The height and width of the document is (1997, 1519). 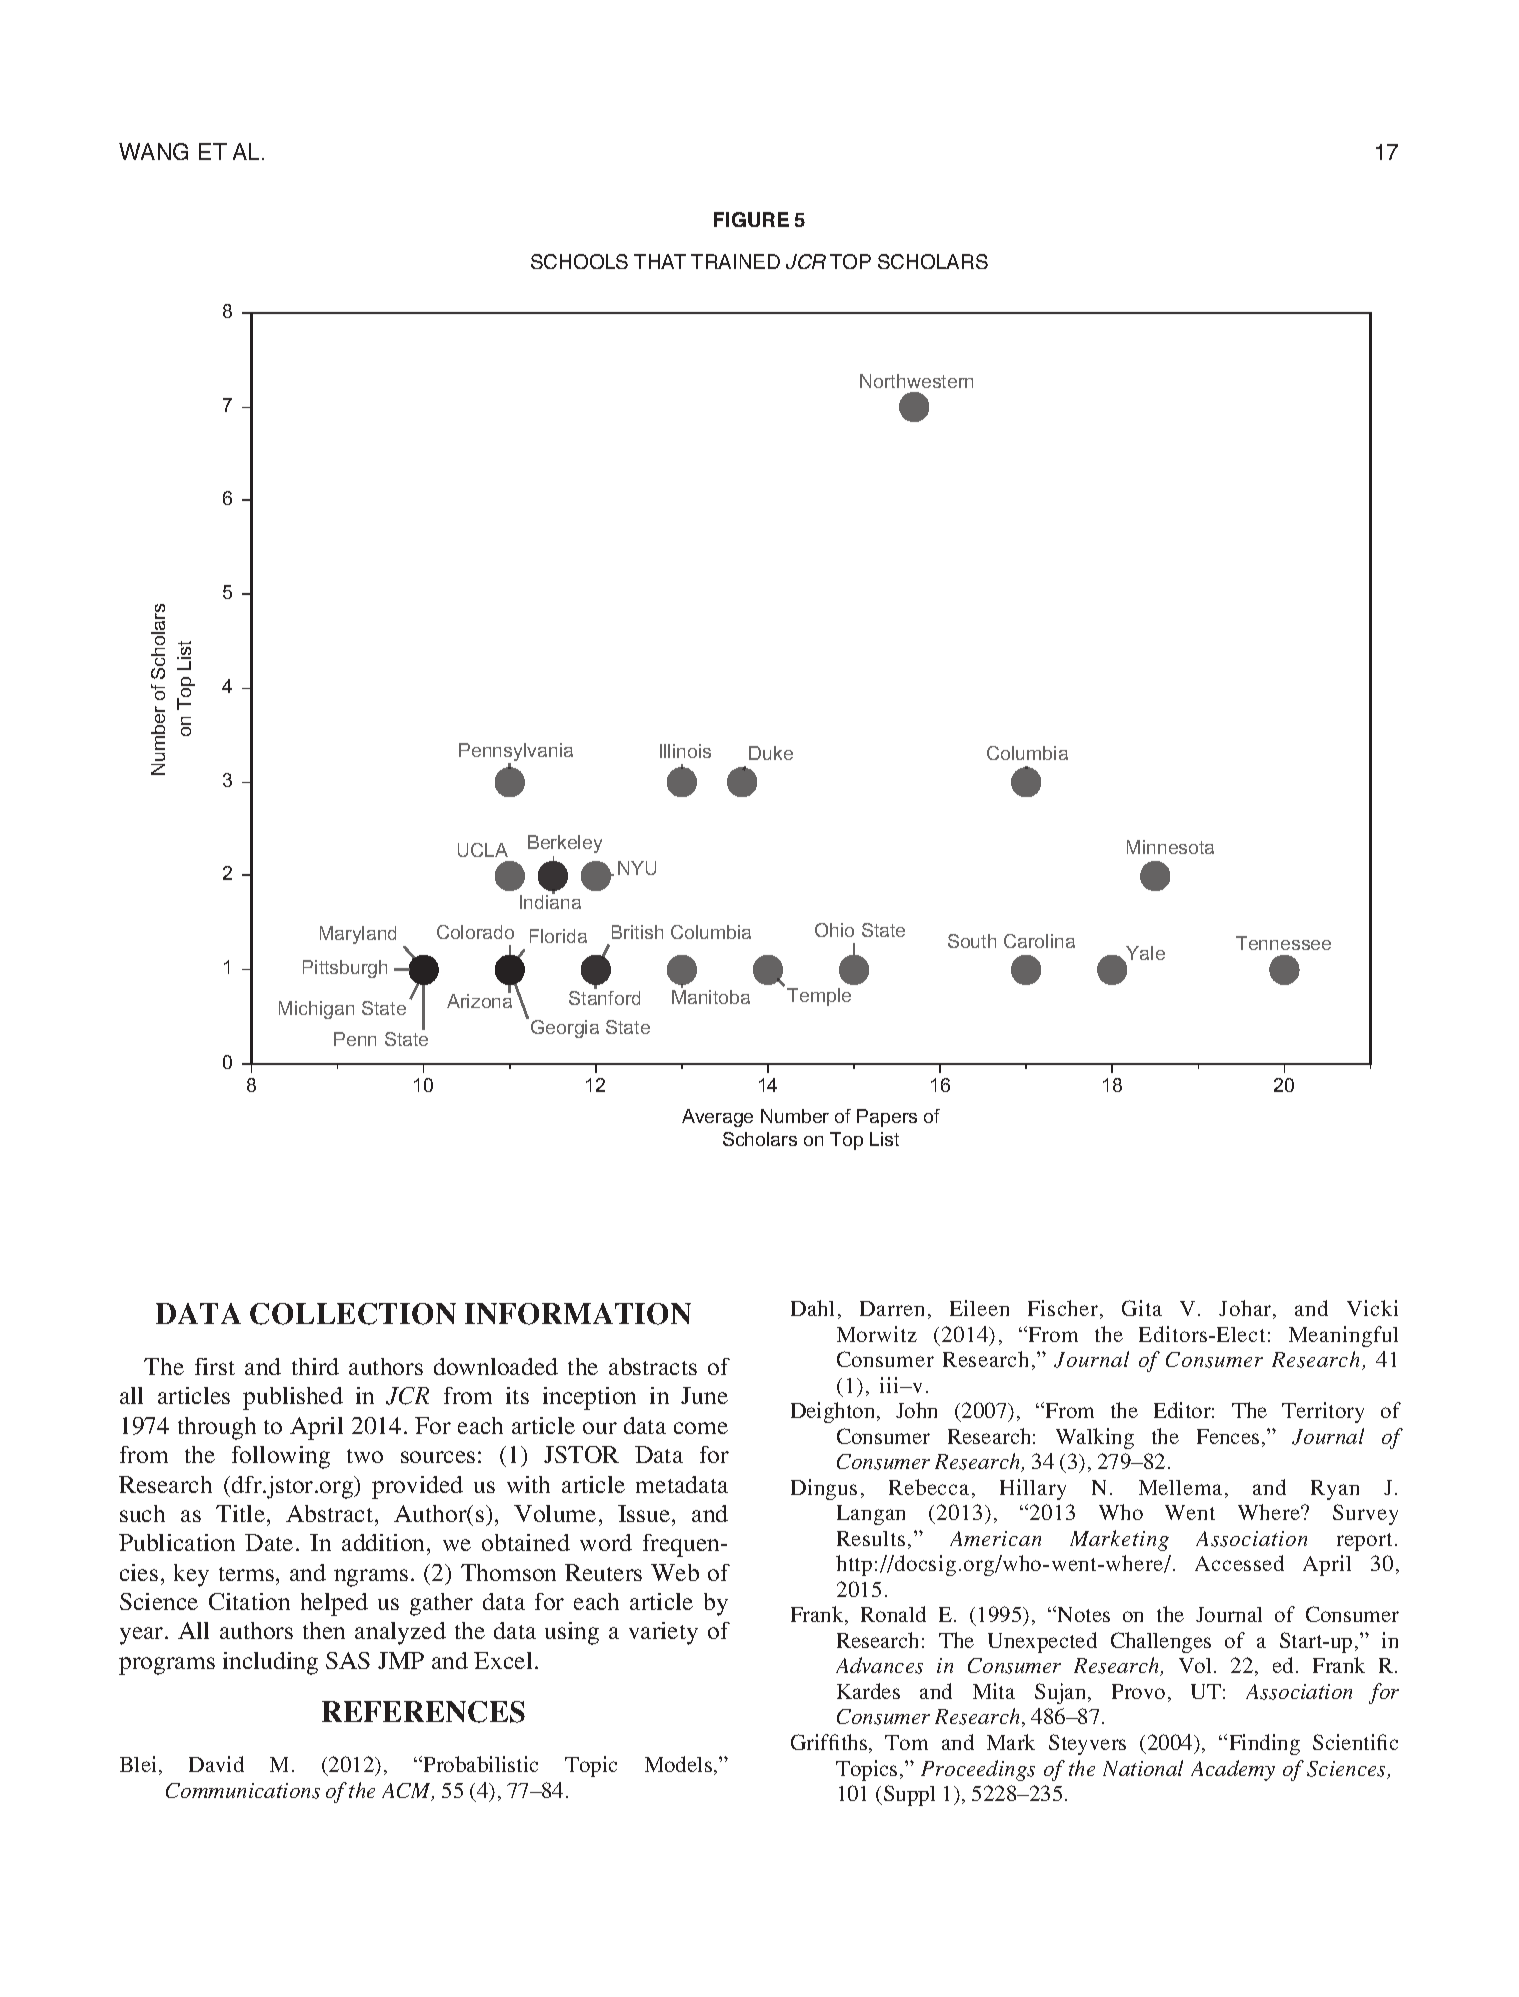 What do you see at coordinates (829, 1742) in the document?
I see `Griffiths` at bounding box center [829, 1742].
